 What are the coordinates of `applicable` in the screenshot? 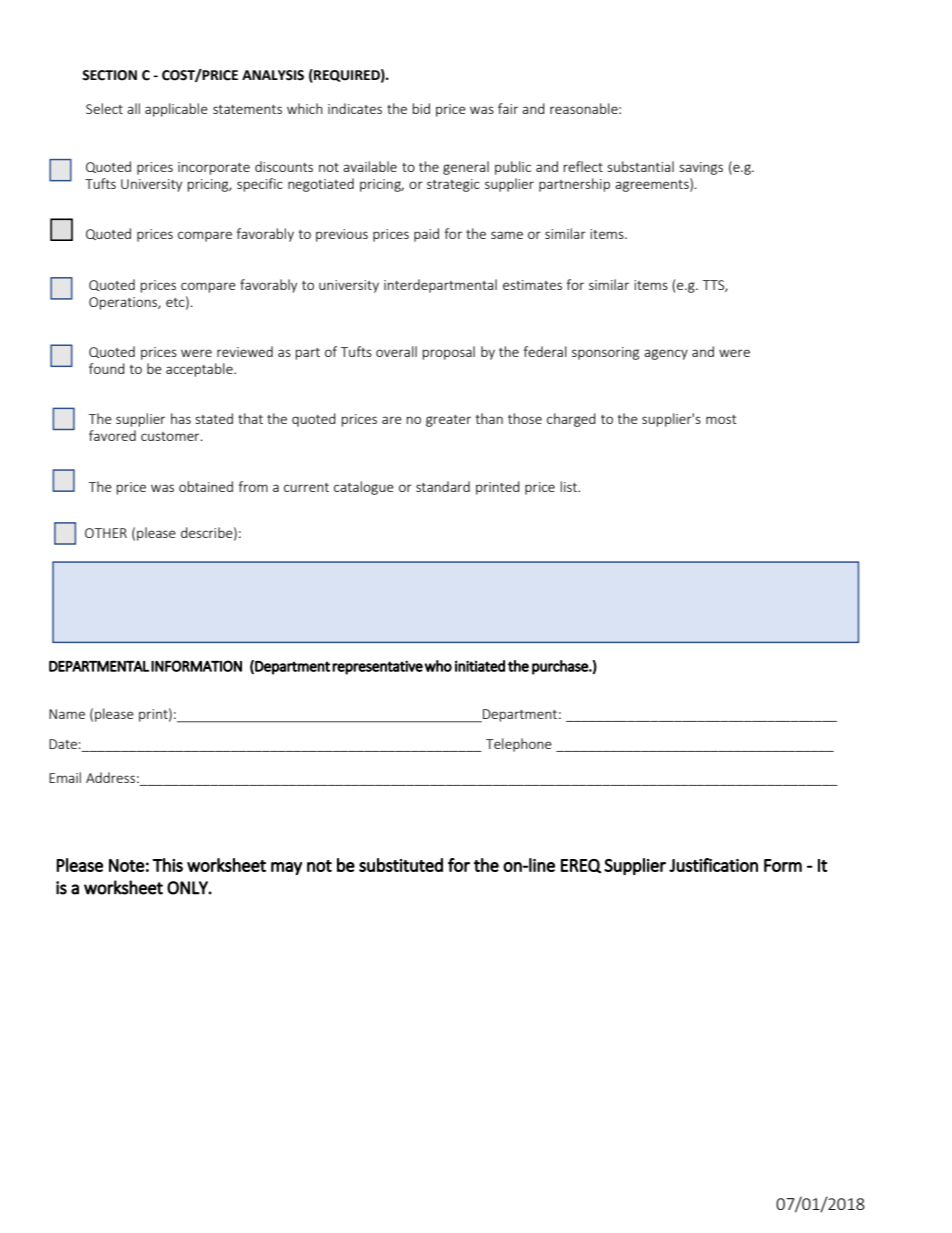 It's located at (176, 110).
